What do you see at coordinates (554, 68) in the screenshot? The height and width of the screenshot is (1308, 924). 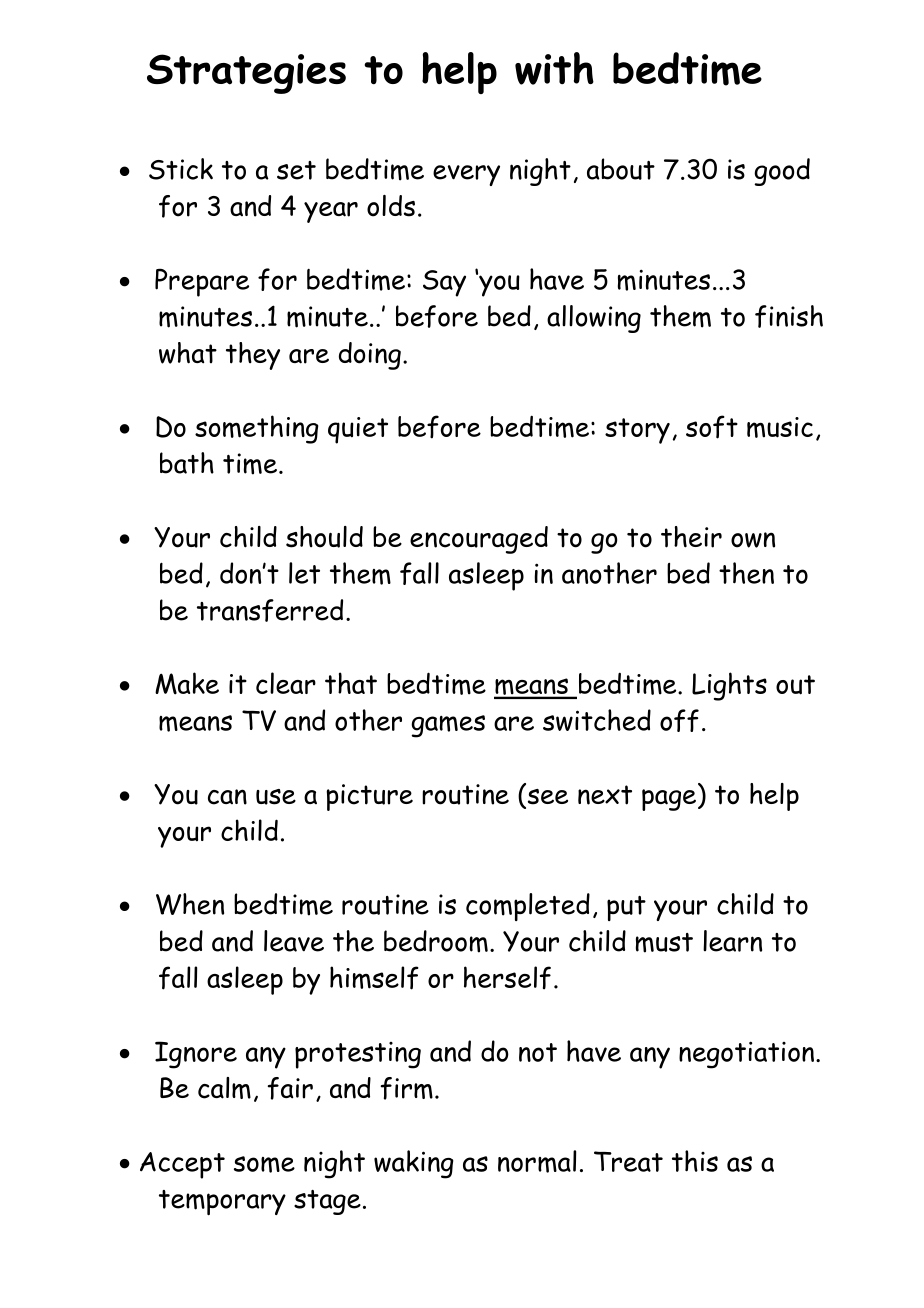 I see `with` at bounding box center [554, 68].
